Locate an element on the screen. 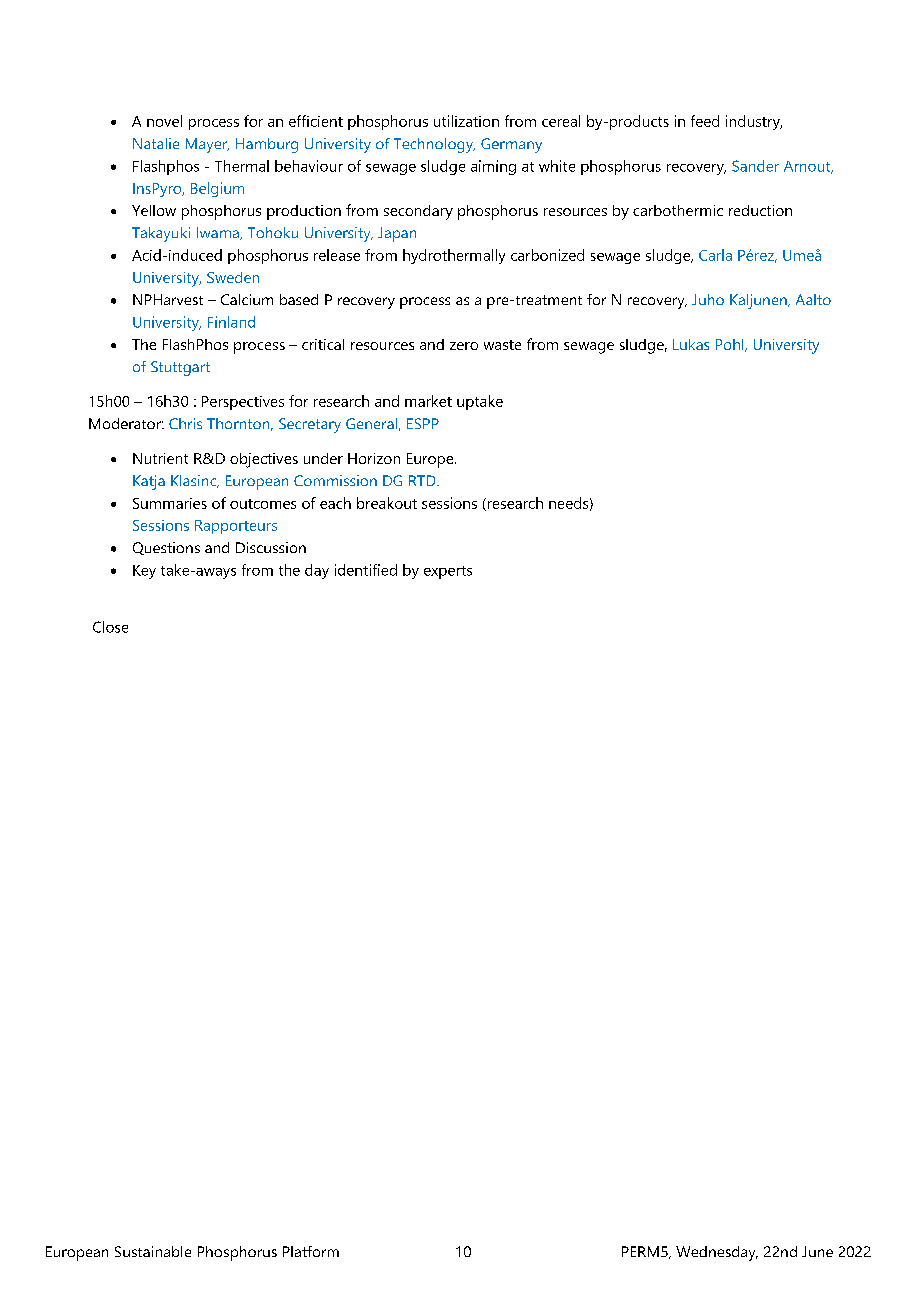 The height and width of the screenshot is (1308, 924). Close is located at coordinates (110, 627).
